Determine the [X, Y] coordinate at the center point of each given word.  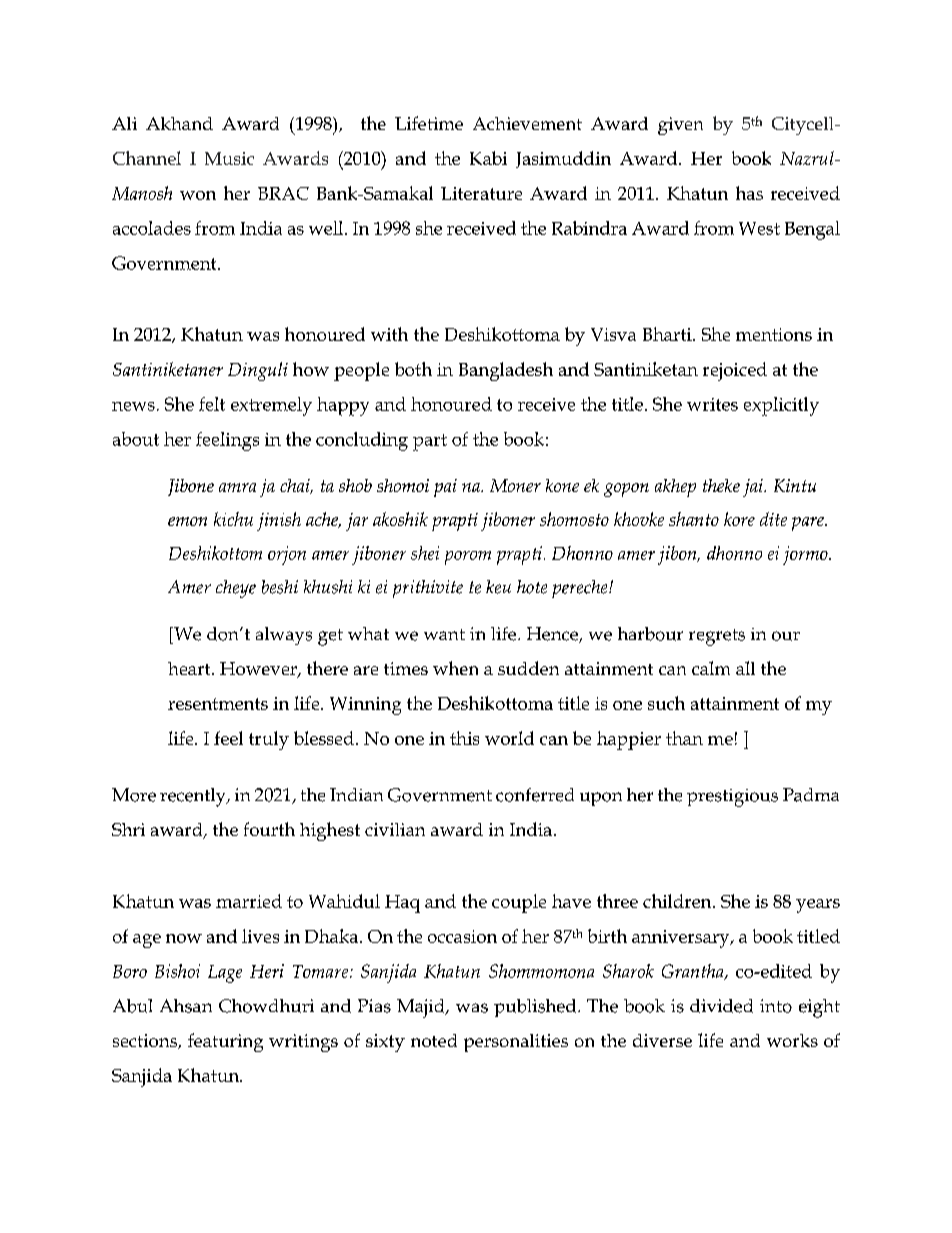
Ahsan [186, 1006]
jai [754, 488]
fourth [269, 829]
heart [190, 668]
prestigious [732, 798]
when [455, 668]
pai [445, 488]
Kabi [488, 158]
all [745, 668]
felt [212, 404]
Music [229, 158]
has [749, 193]
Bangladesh [506, 371]
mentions [774, 334]
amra [237, 487]
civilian [395, 829]
